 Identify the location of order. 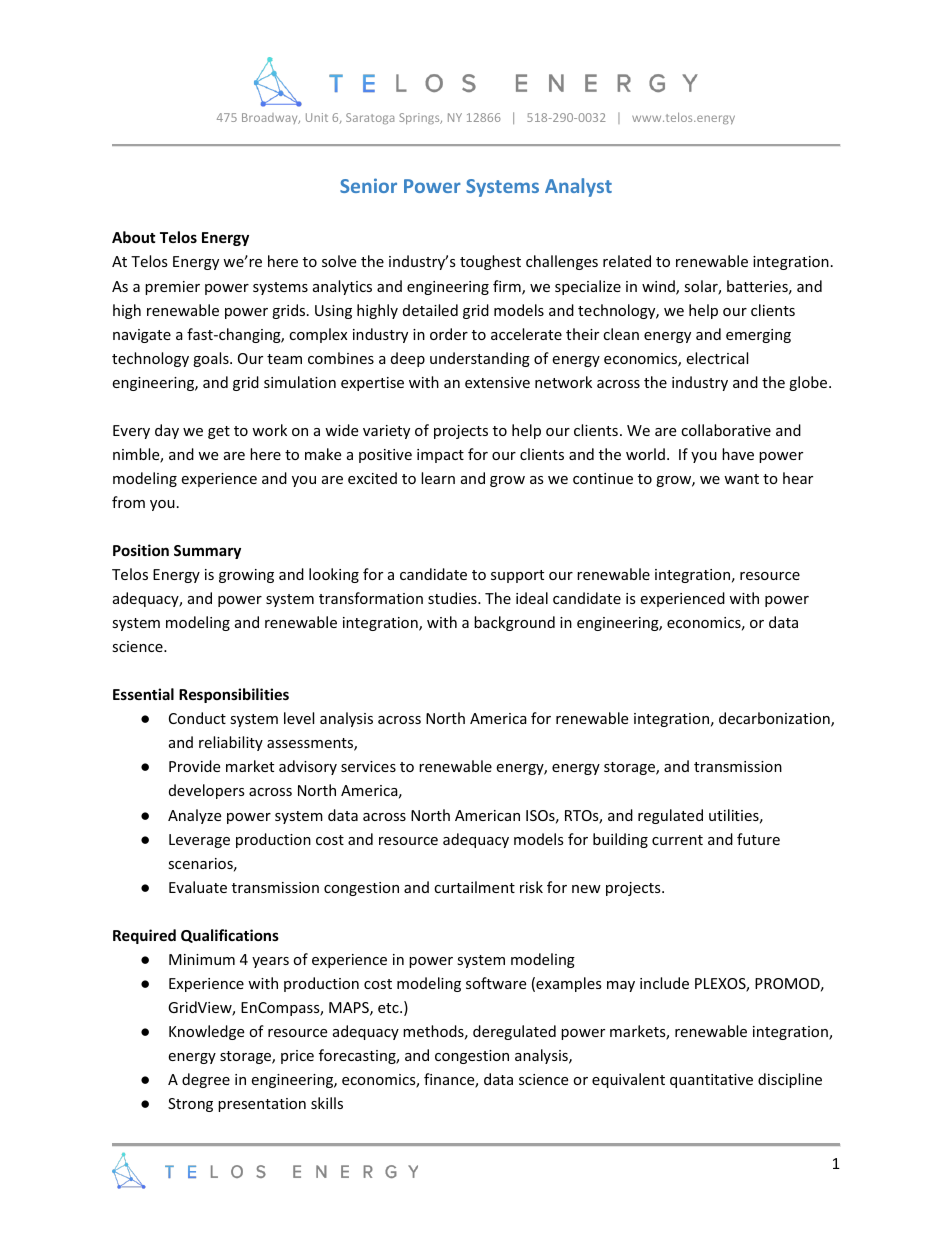
(449, 334).
